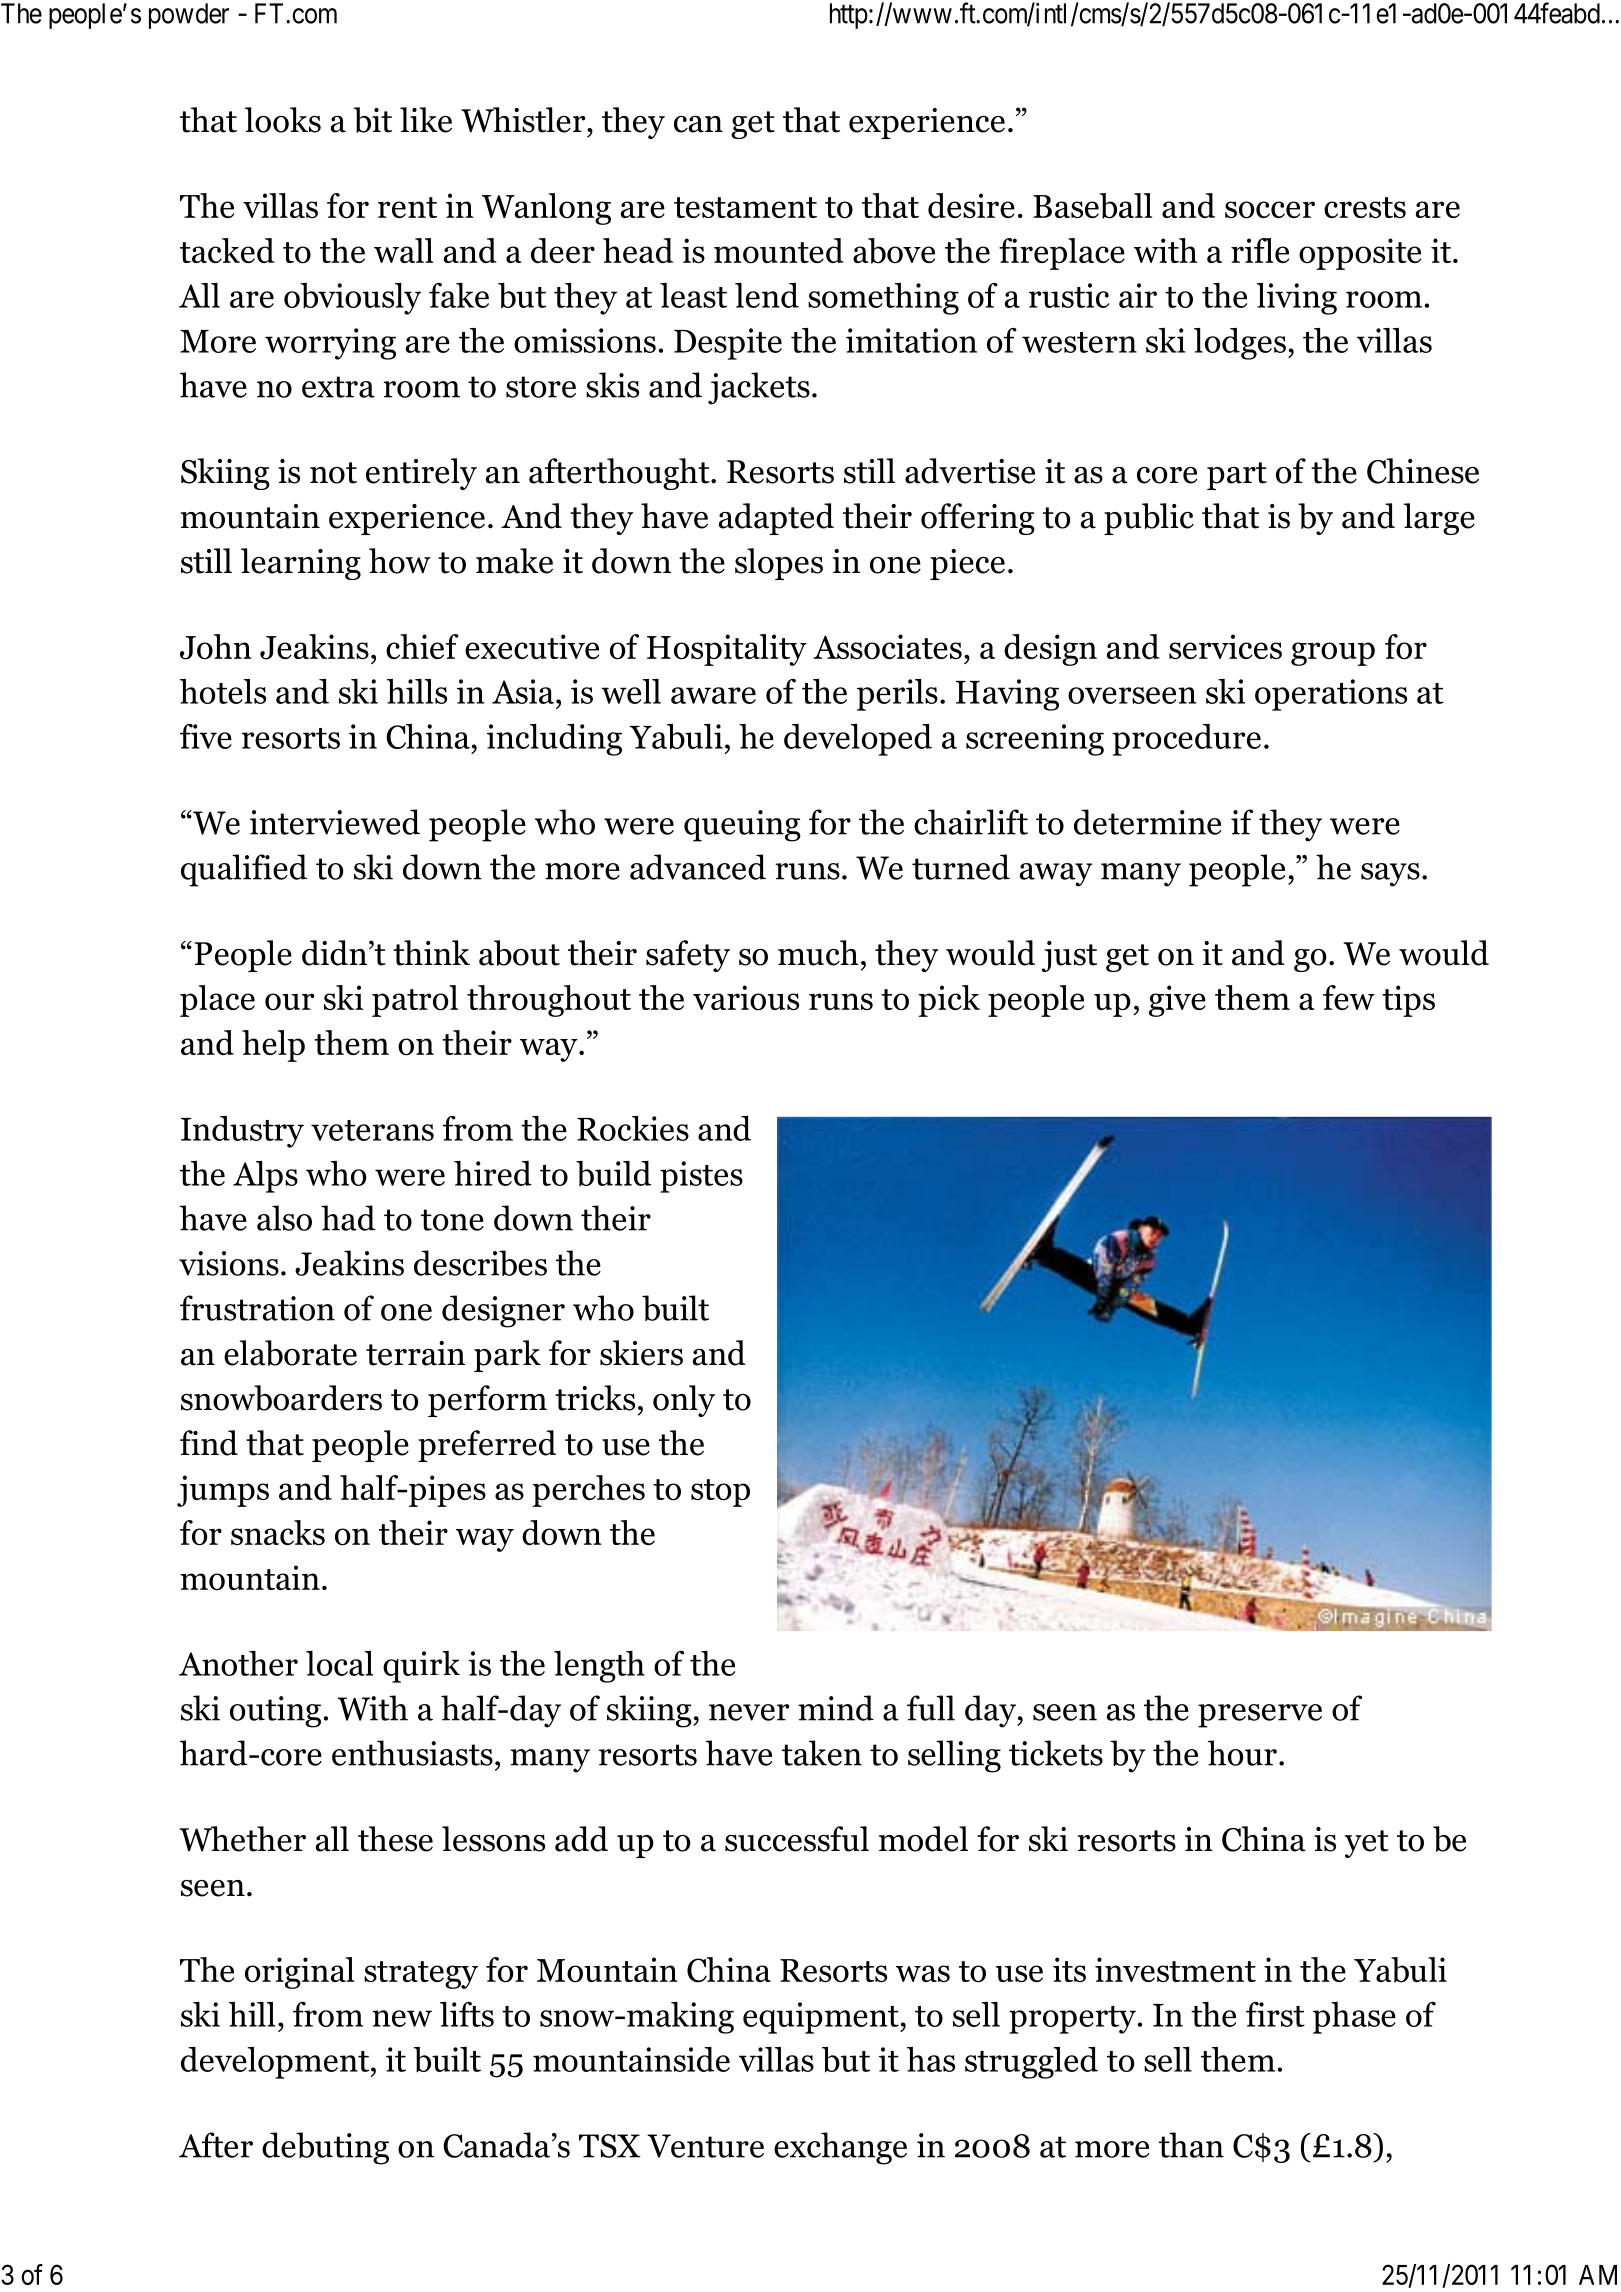 This screenshot has width=1621, height=2292. I want to click on veterans, so click(372, 1130).
